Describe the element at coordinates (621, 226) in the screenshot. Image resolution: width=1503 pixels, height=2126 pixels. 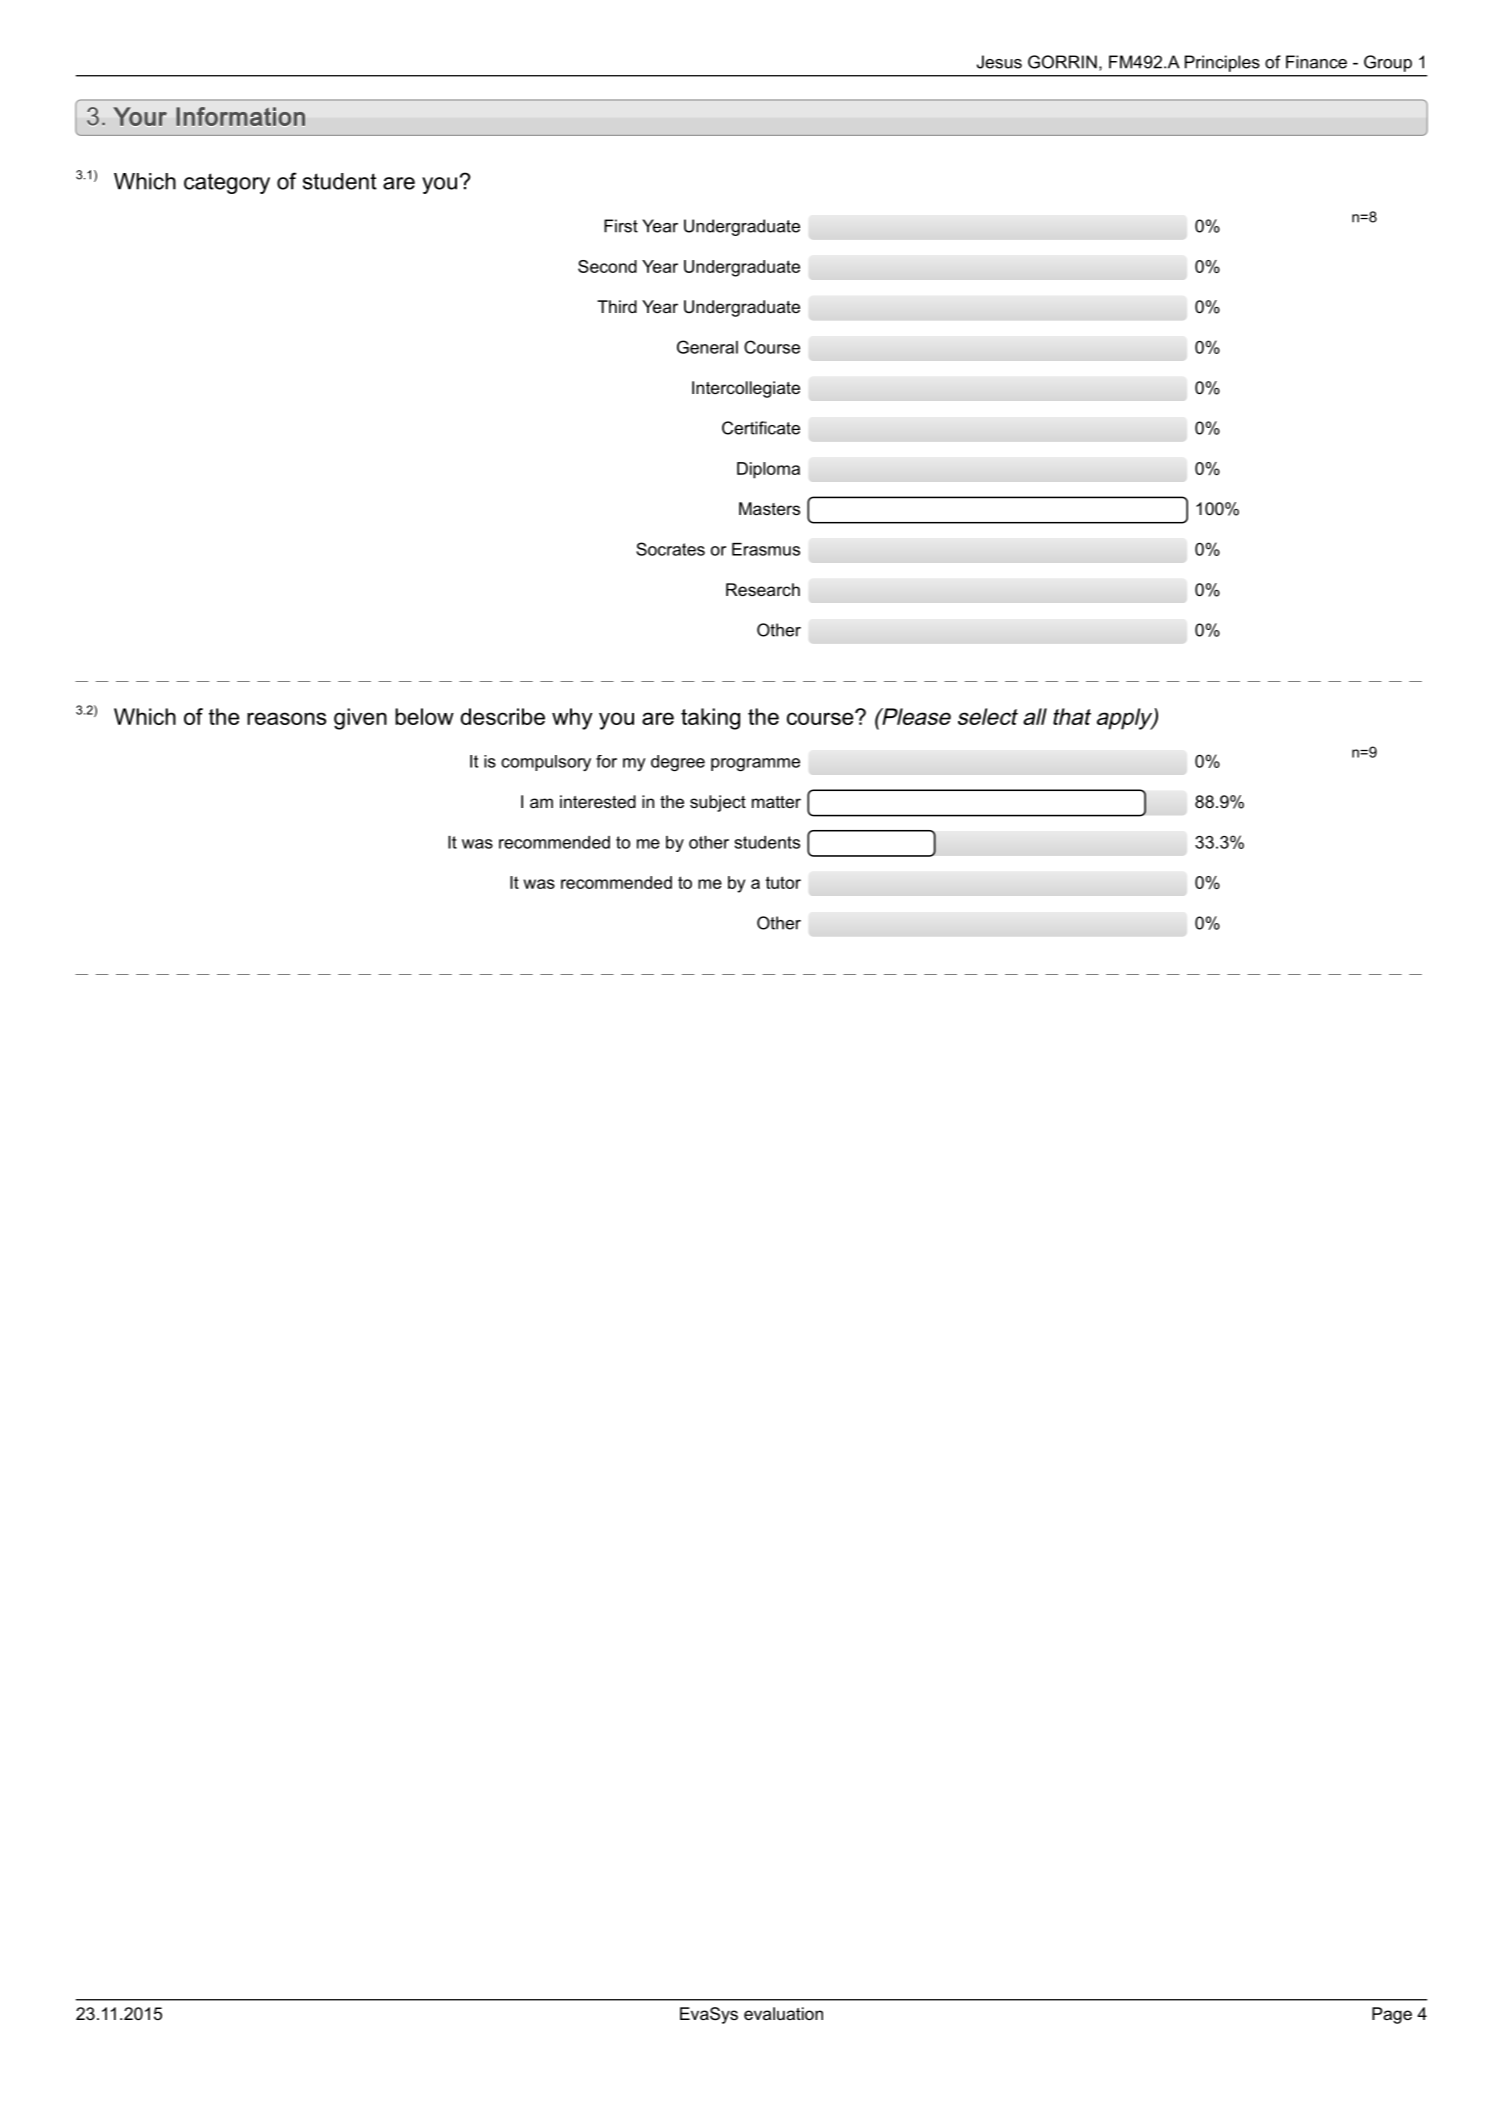
I see `First` at that location.
